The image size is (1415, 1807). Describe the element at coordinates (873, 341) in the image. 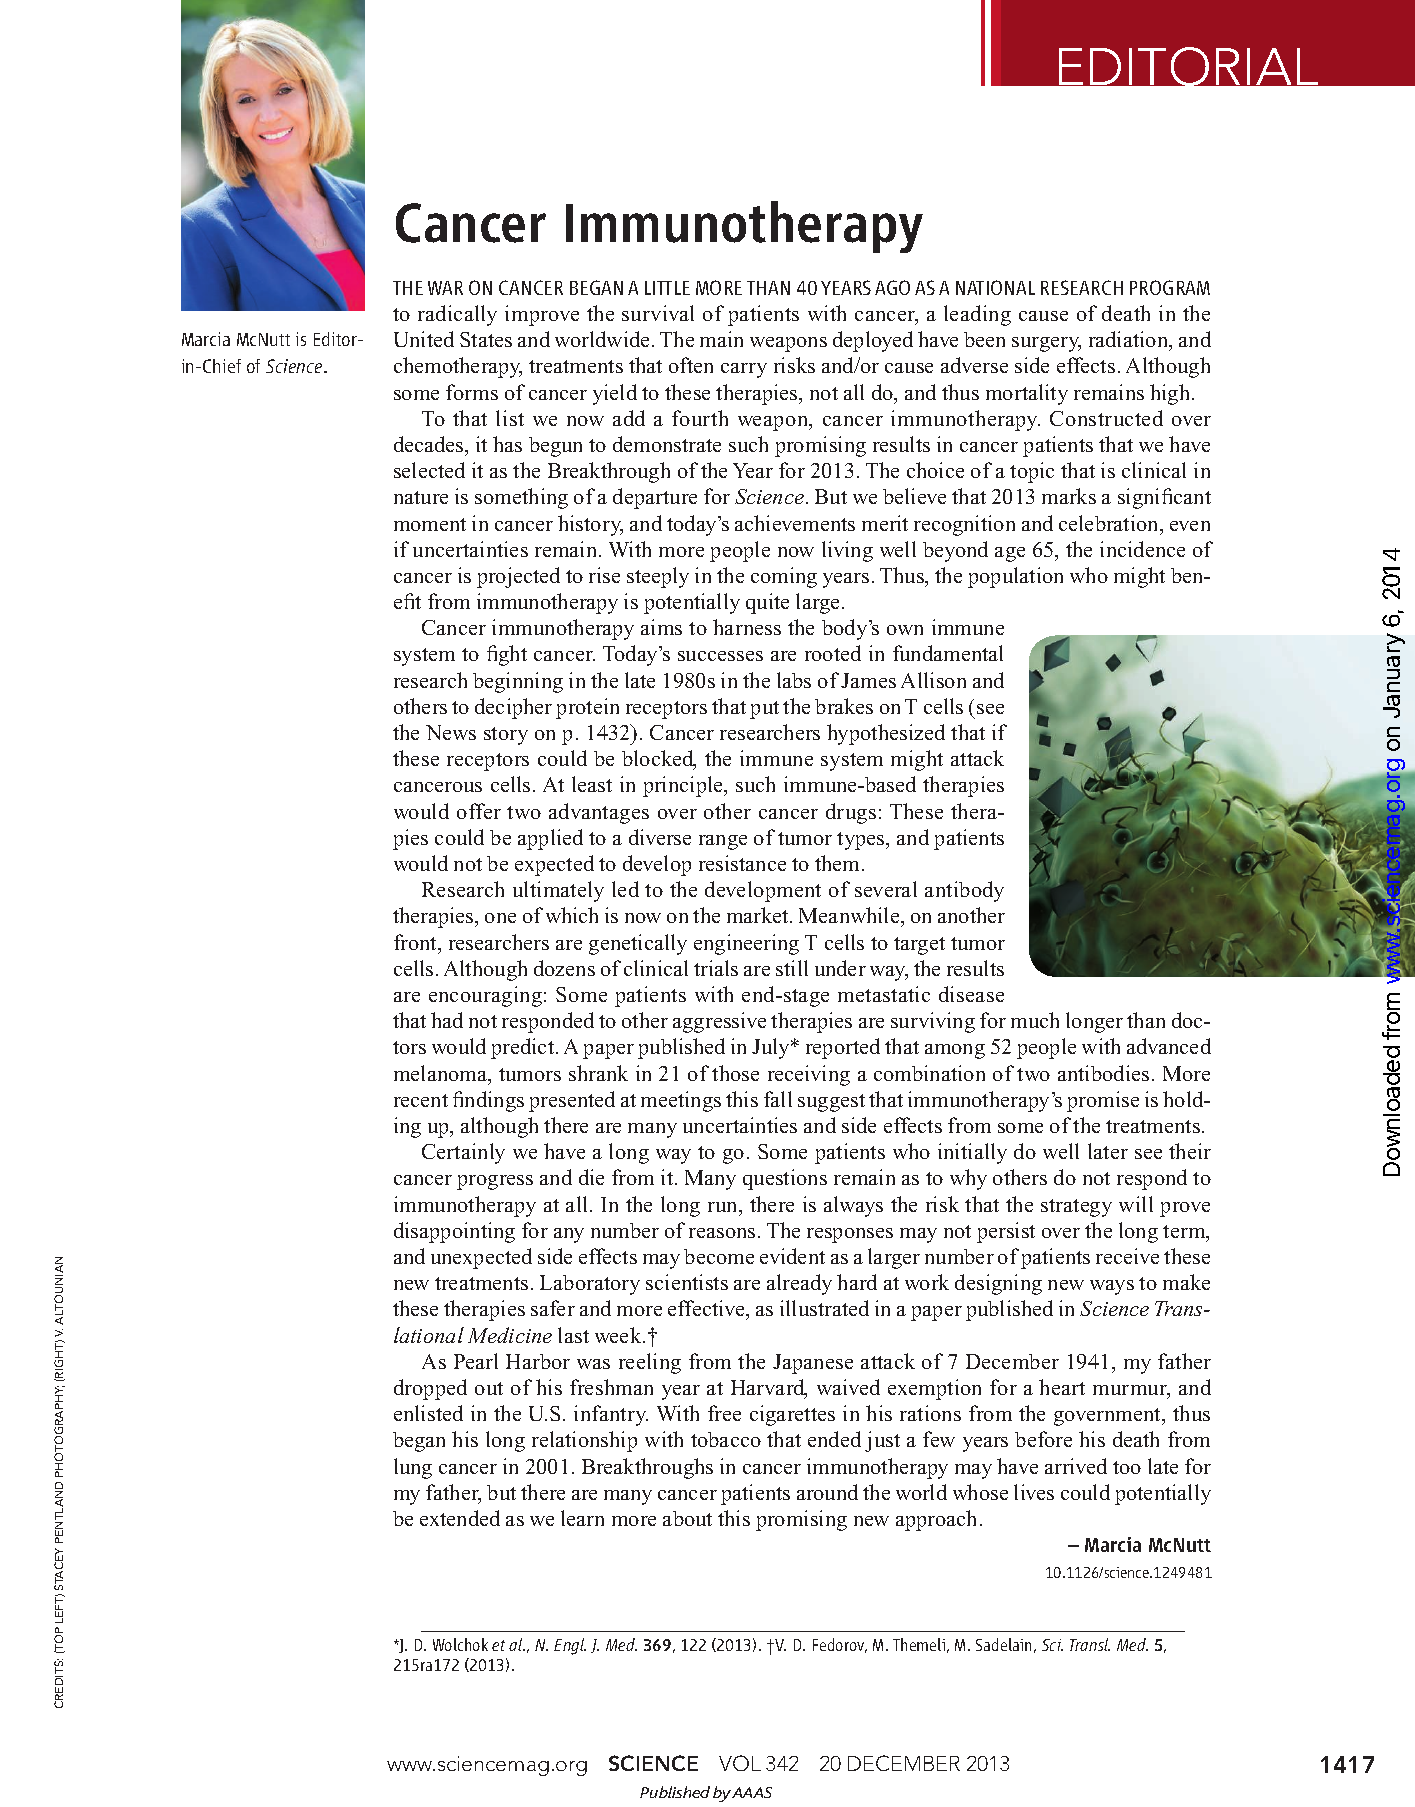

I see `deployed` at that location.
